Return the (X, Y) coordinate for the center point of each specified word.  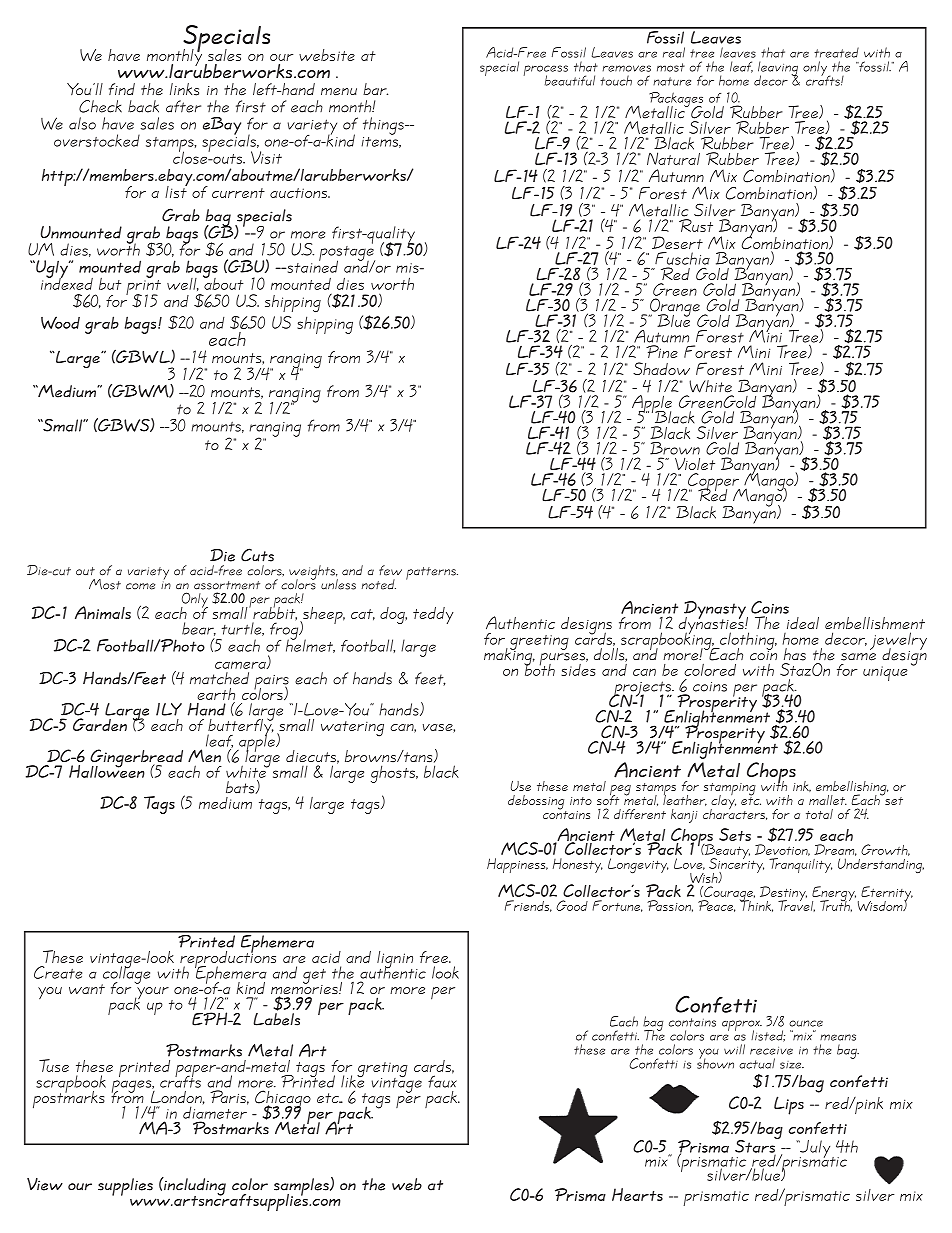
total (819, 814)
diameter (215, 1113)
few (390, 570)
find (122, 89)
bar (375, 89)
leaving (778, 69)
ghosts (394, 774)
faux (442, 1080)
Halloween (107, 770)
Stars (756, 1146)
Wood (60, 322)
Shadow (661, 368)
